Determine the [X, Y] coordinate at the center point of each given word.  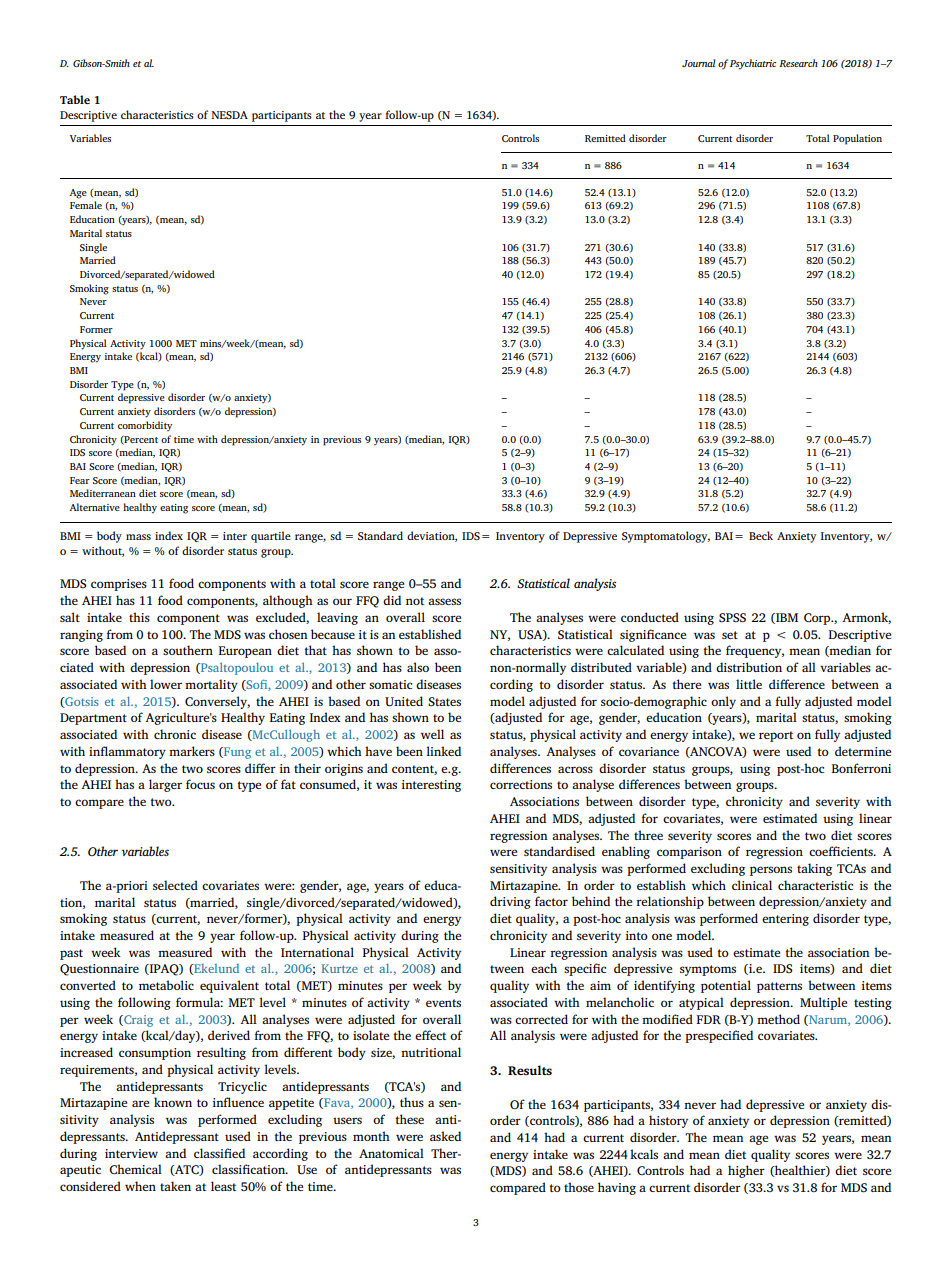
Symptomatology [666, 537]
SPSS [732, 618]
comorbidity [145, 426]
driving [510, 902]
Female [86, 205]
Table [75, 99]
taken [175, 1186]
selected [175, 885]
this [139, 617]
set [730, 635]
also [418, 667]
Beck [761, 535]
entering [785, 920]
